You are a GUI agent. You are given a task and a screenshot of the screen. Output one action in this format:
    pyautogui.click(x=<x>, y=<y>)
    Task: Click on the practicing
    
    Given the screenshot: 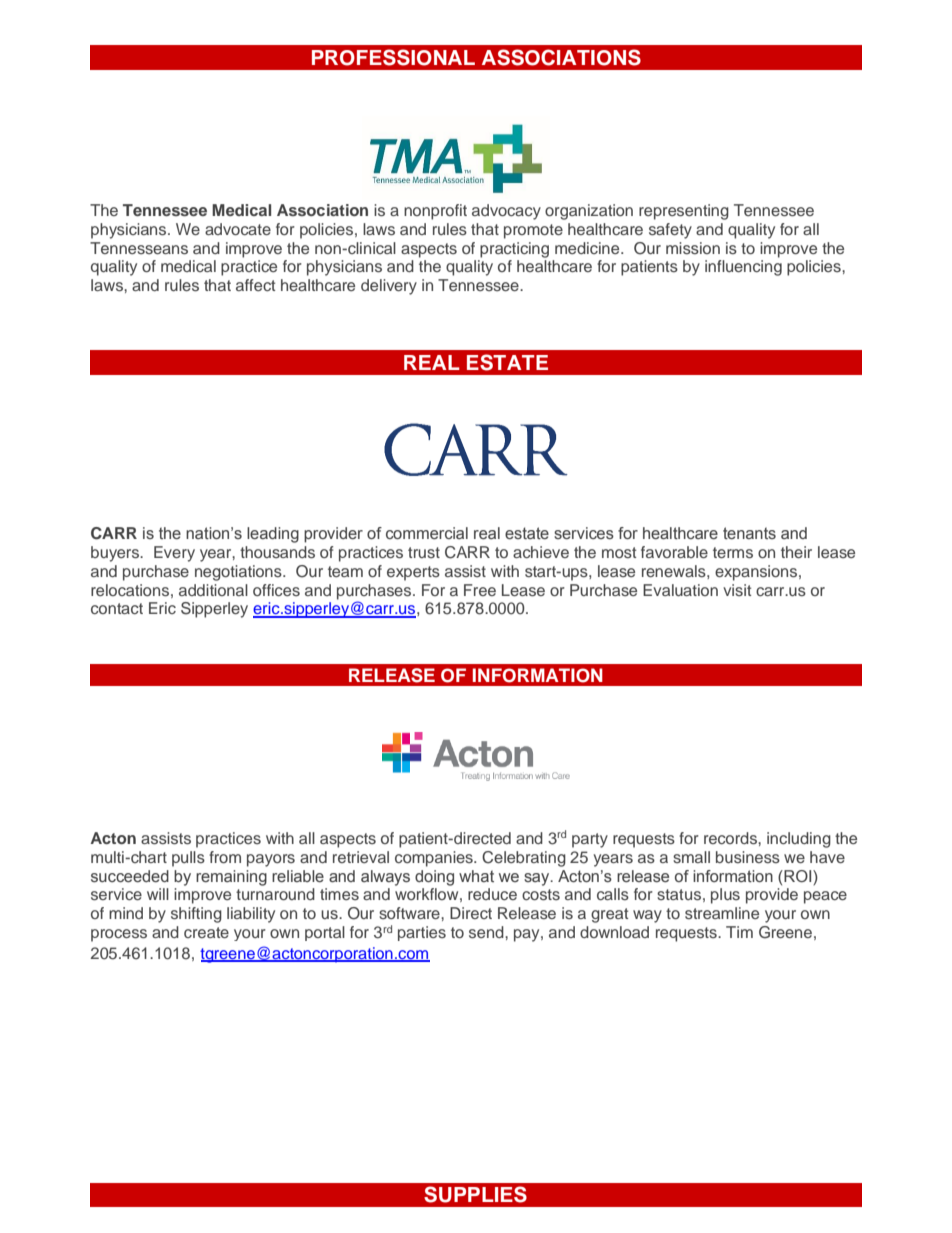 What is the action you would take?
    pyautogui.click(x=514, y=250)
